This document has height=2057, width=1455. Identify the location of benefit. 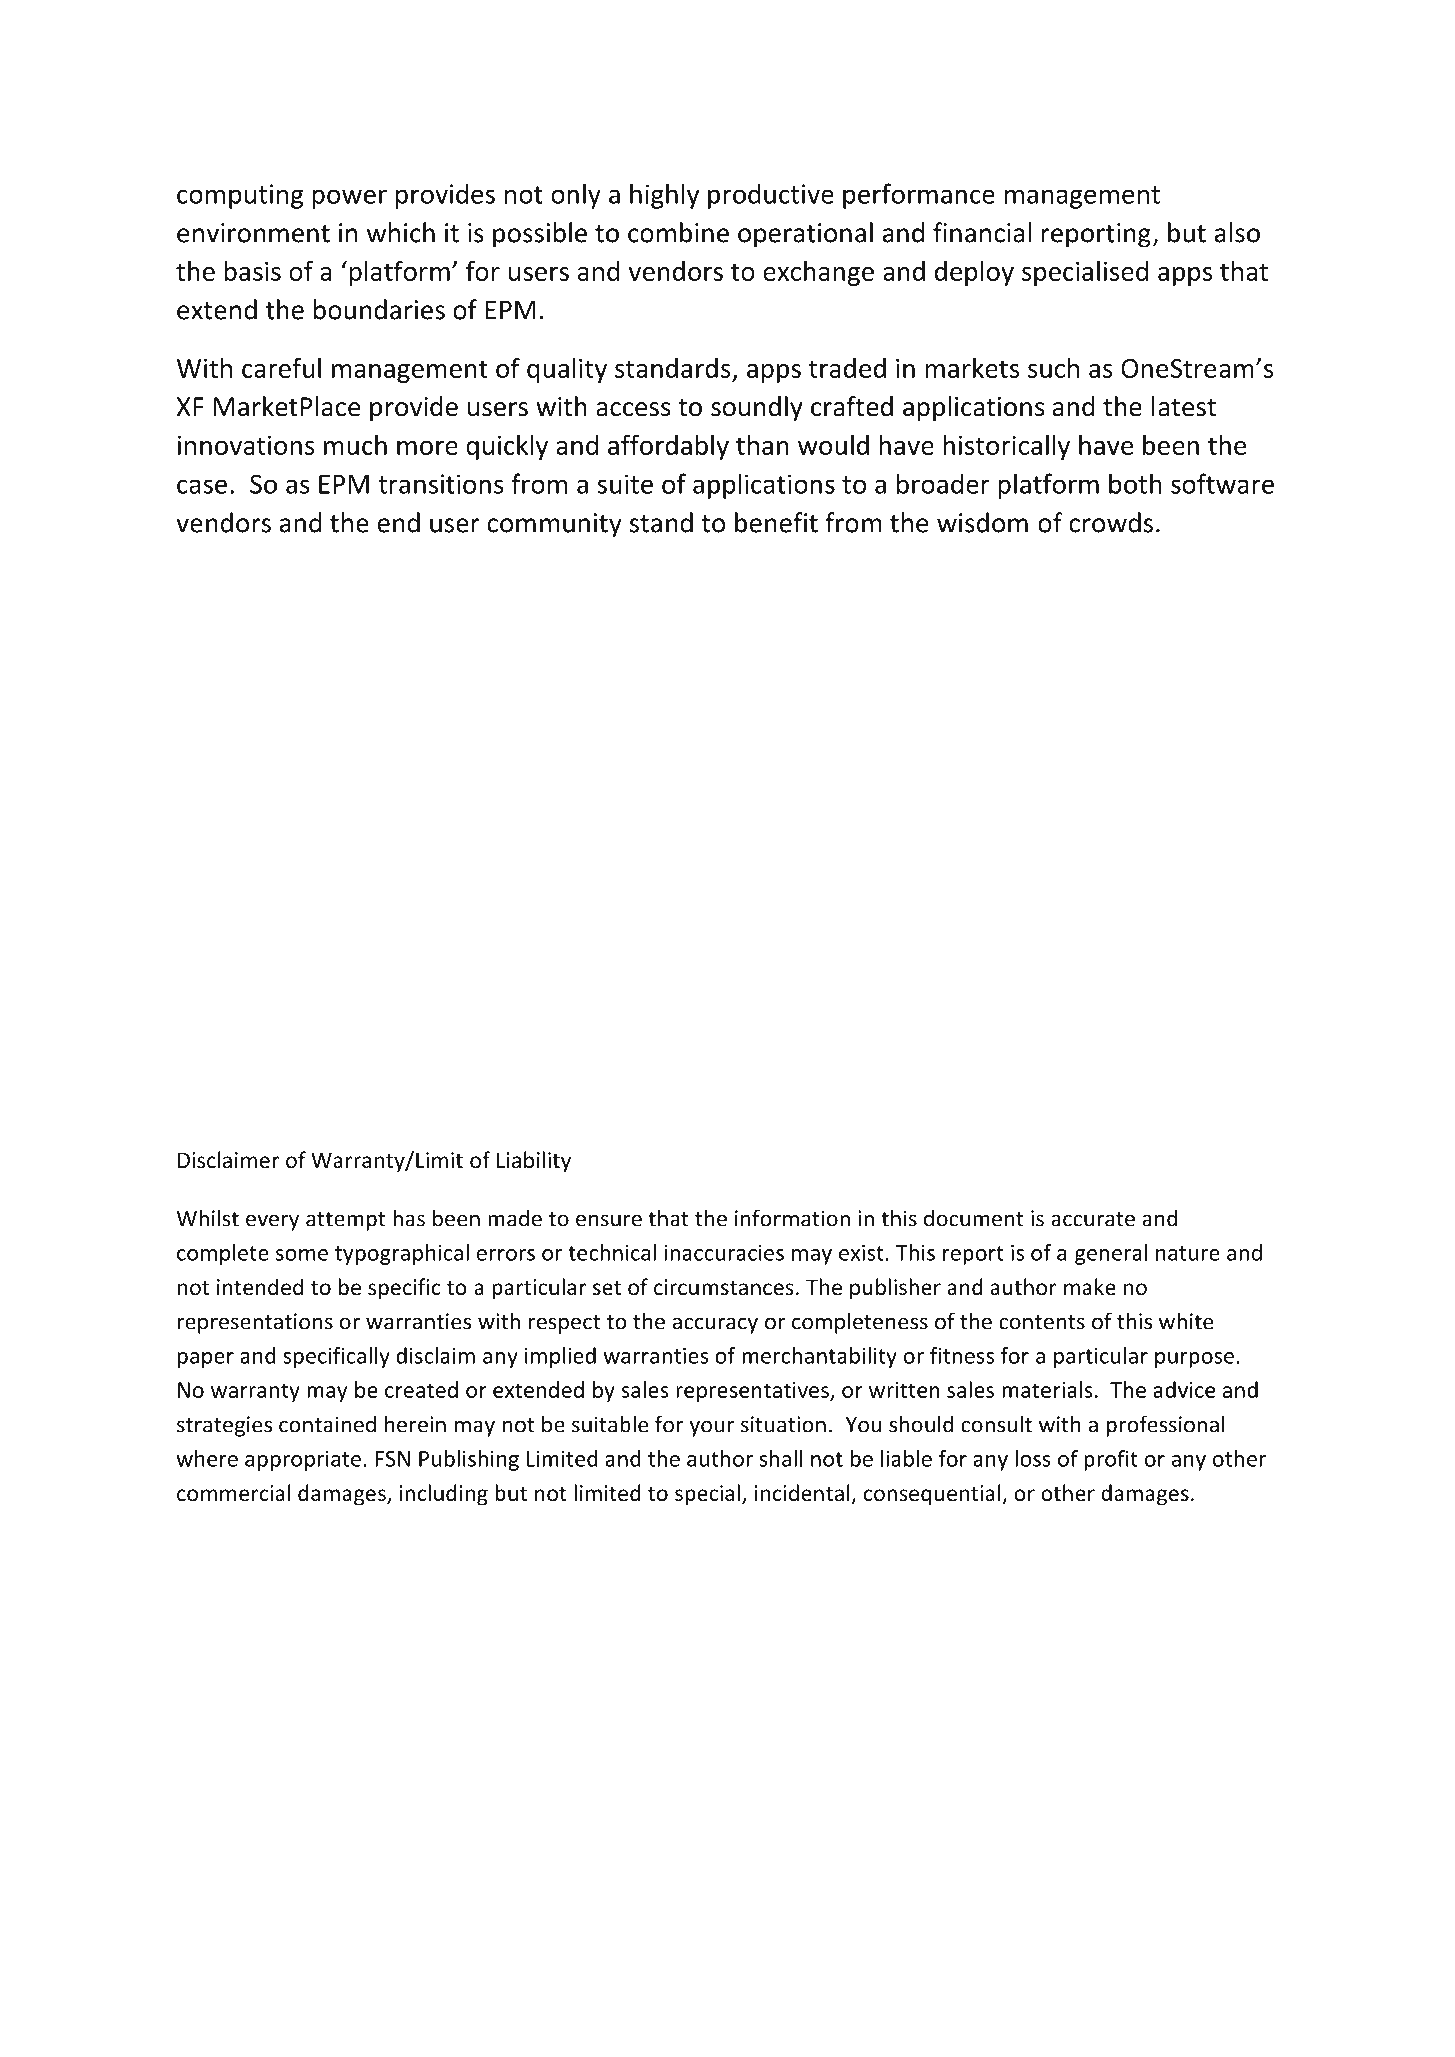
(776, 522).
